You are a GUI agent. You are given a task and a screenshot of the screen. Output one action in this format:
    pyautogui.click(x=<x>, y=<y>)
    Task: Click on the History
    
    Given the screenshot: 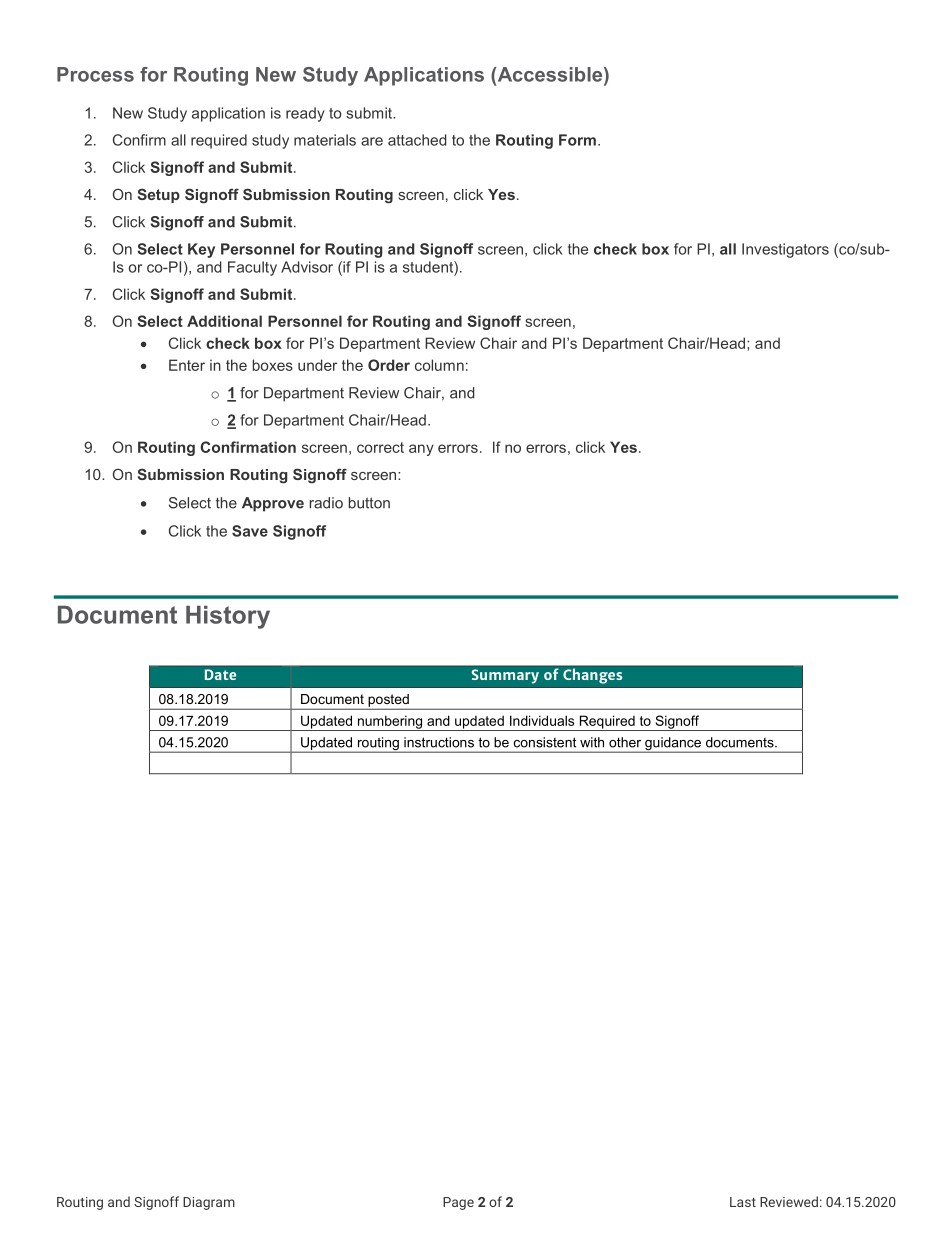 What is the action you would take?
    pyautogui.click(x=228, y=617)
